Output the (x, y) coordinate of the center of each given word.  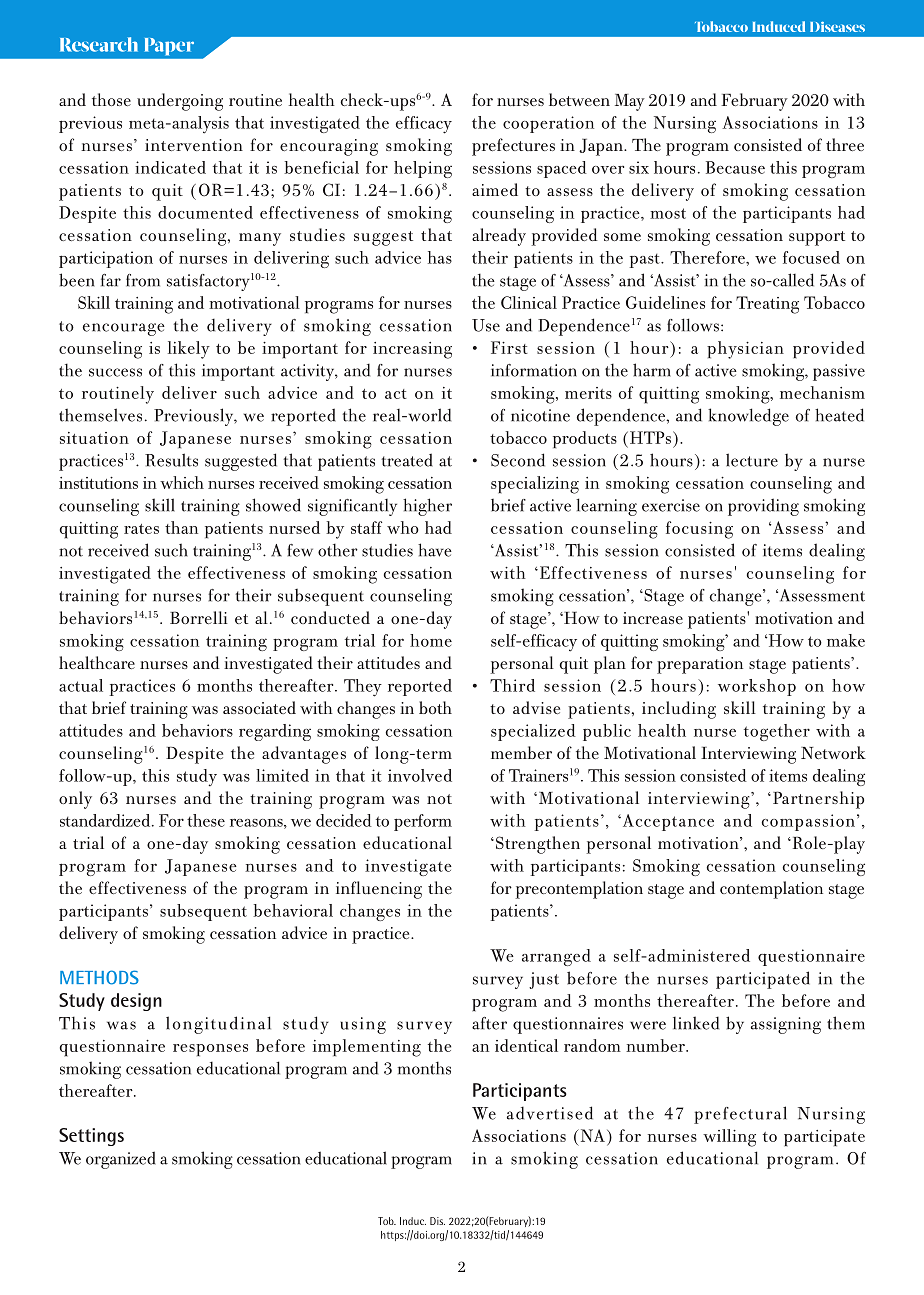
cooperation (548, 124)
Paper (169, 46)
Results (171, 460)
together (777, 732)
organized (121, 1160)
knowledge (748, 417)
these (206, 820)
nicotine (540, 415)
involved (420, 775)
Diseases (837, 26)
